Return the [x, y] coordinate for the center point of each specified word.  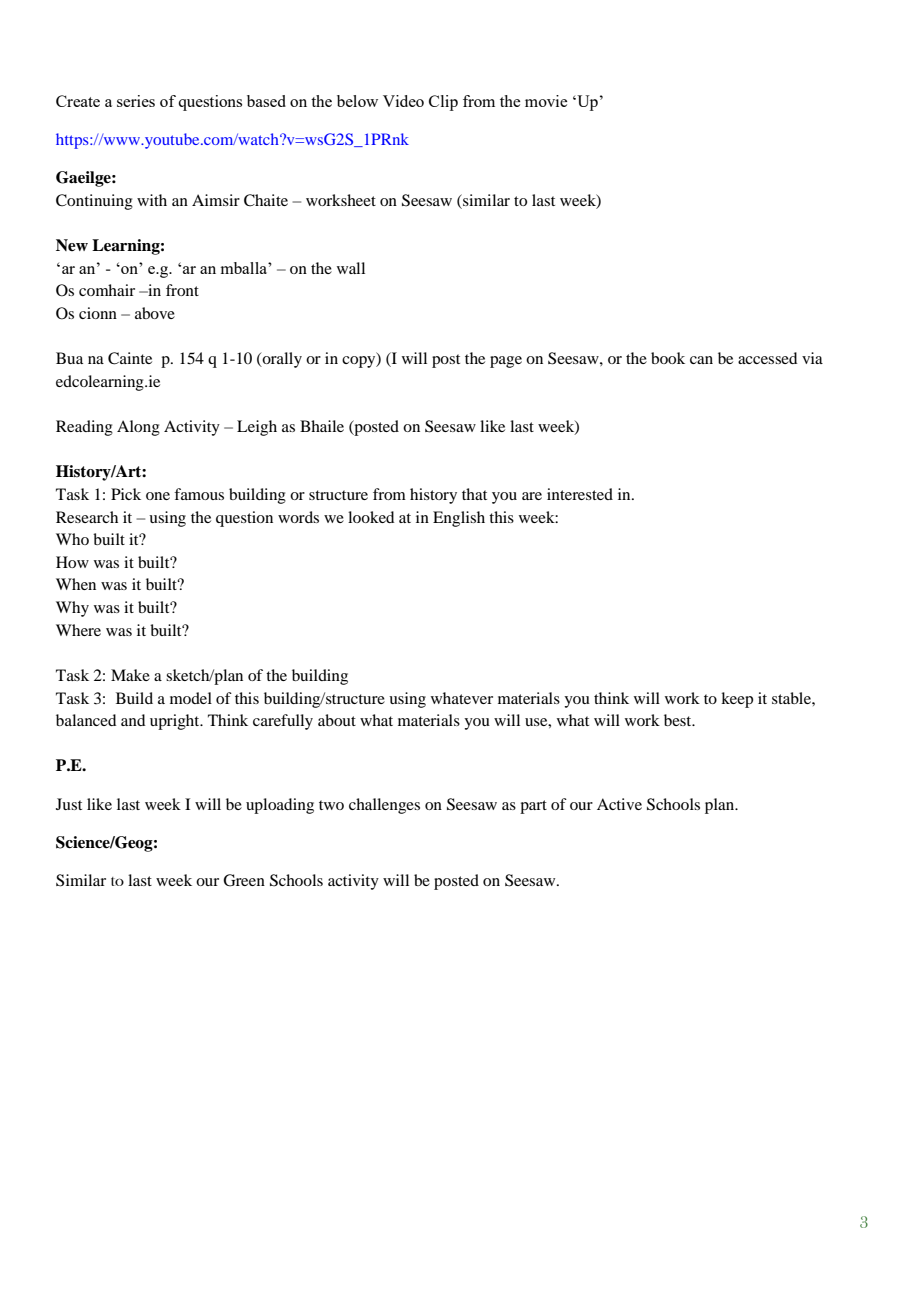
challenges [384, 806]
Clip [443, 103]
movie [546, 101]
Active [619, 804]
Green [244, 880]
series [136, 101]
